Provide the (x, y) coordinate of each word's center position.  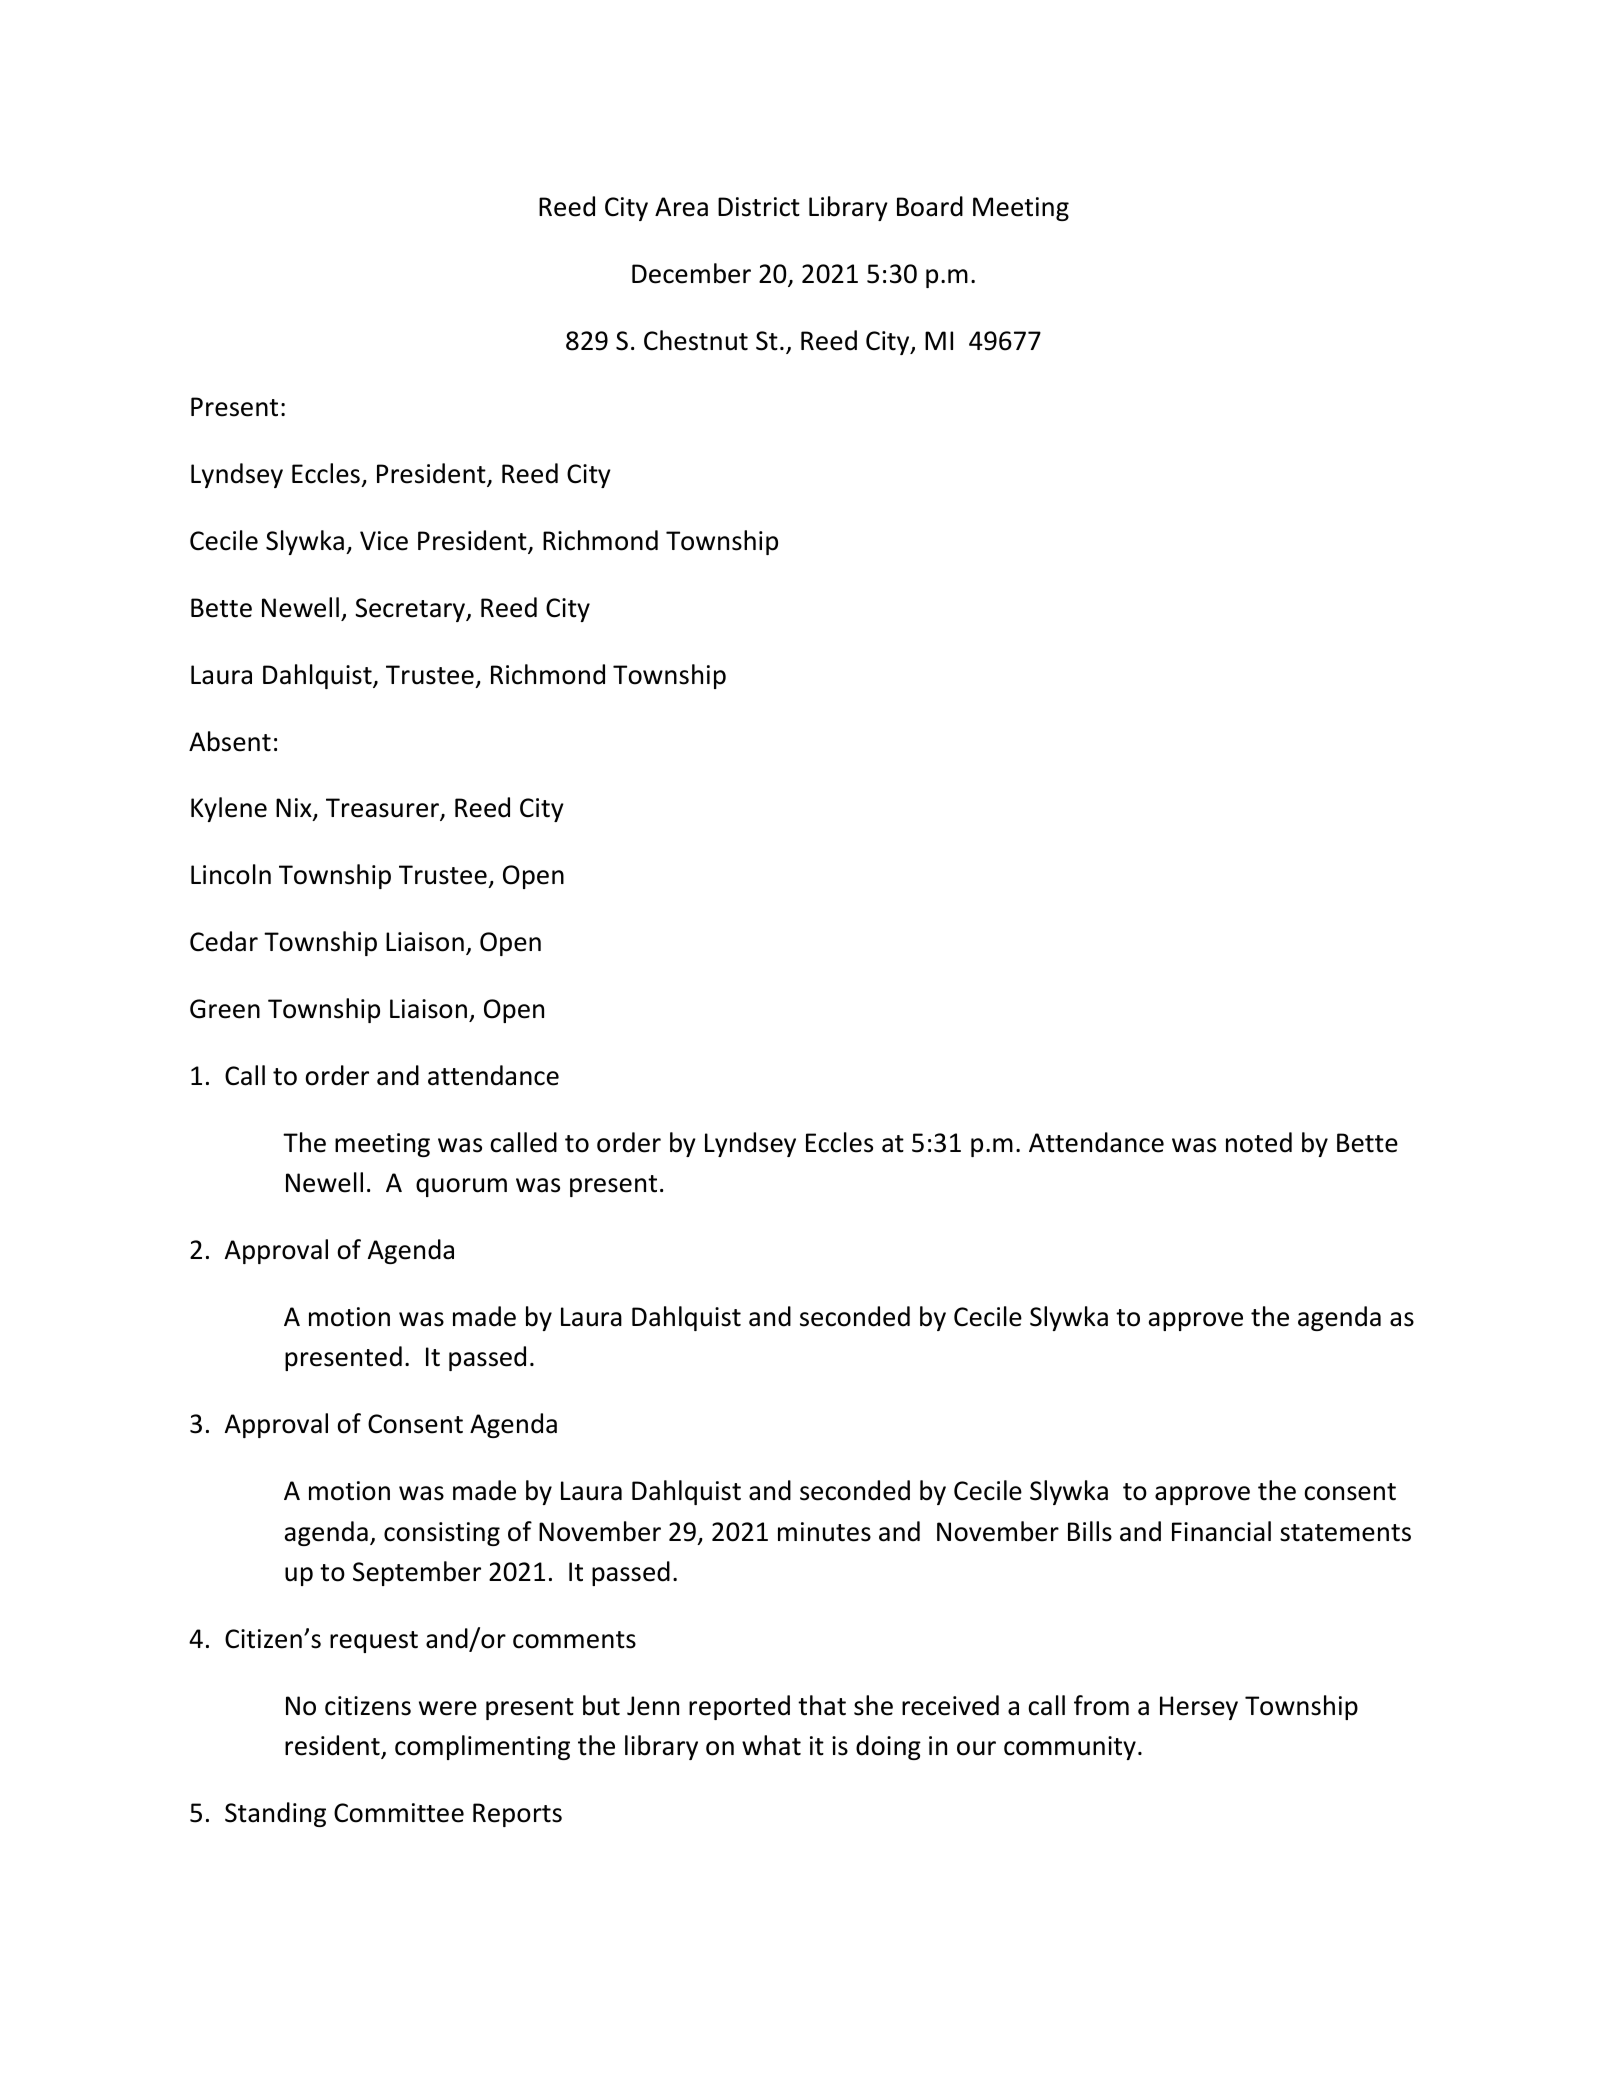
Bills (1090, 1531)
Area (681, 207)
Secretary (411, 610)
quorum (461, 1187)
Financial (1221, 1531)
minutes (824, 1532)
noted (1259, 1142)
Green (225, 1009)
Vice (384, 541)
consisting (442, 1534)
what (771, 1745)
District (759, 207)
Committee (399, 1813)
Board (930, 206)
